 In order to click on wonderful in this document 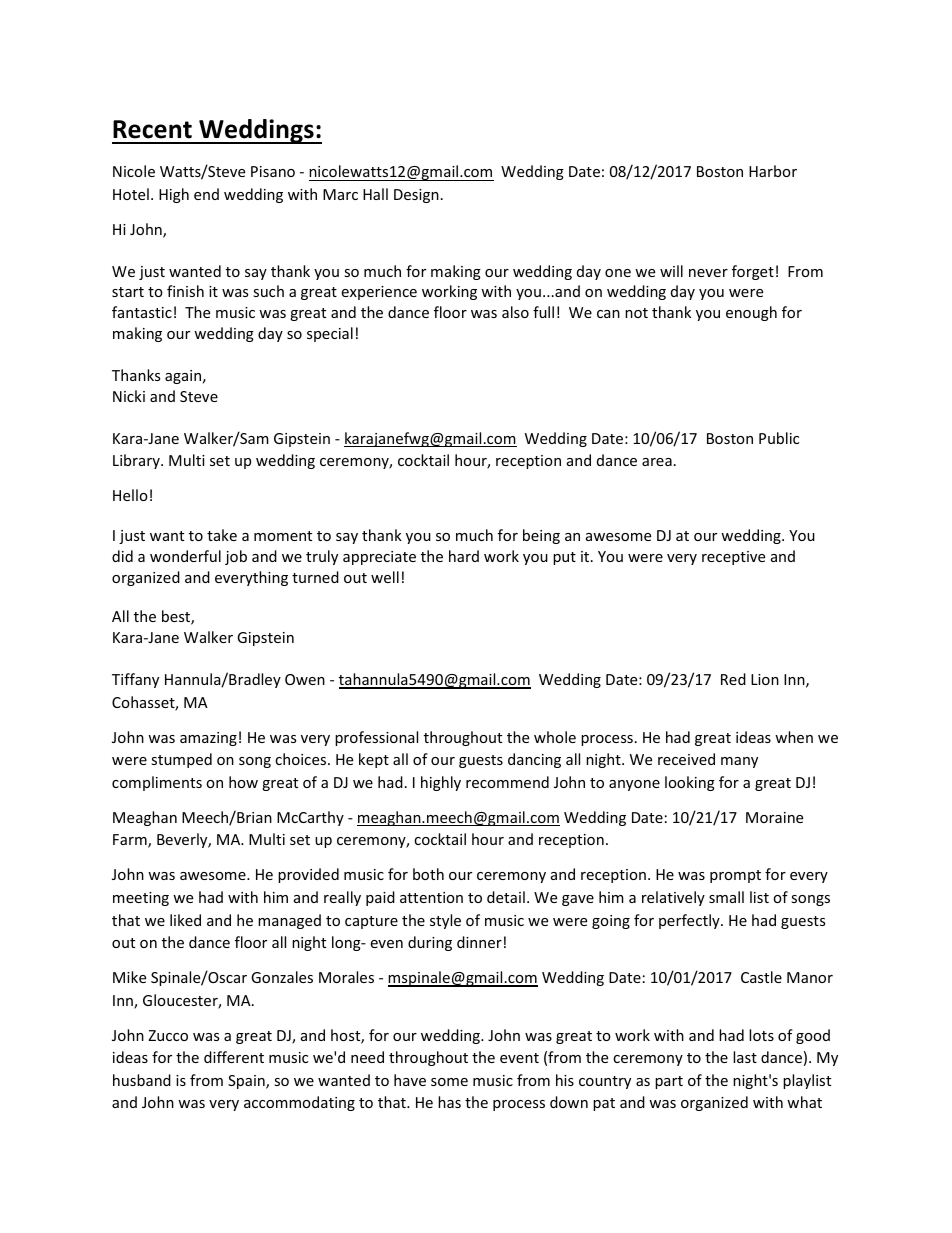, I will do `click(185, 556)`.
